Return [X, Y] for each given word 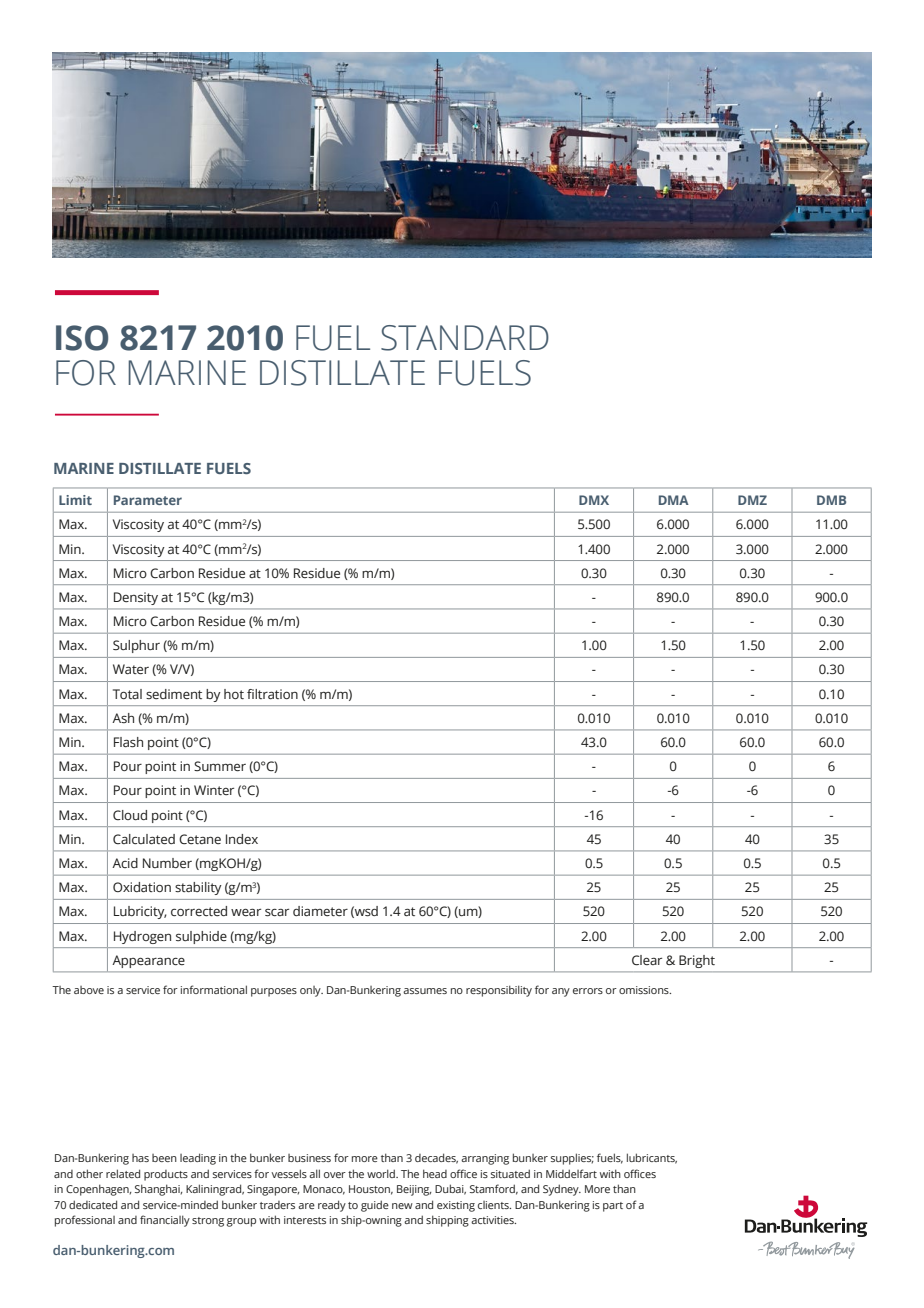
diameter [320, 911]
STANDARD [465, 338]
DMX [594, 500]
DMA [674, 500]
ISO [82, 338]
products [166, 1175]
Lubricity [140, 912]
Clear [647, 960]
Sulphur [136, 646]
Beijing [414, 1190]
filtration [272, 694]
